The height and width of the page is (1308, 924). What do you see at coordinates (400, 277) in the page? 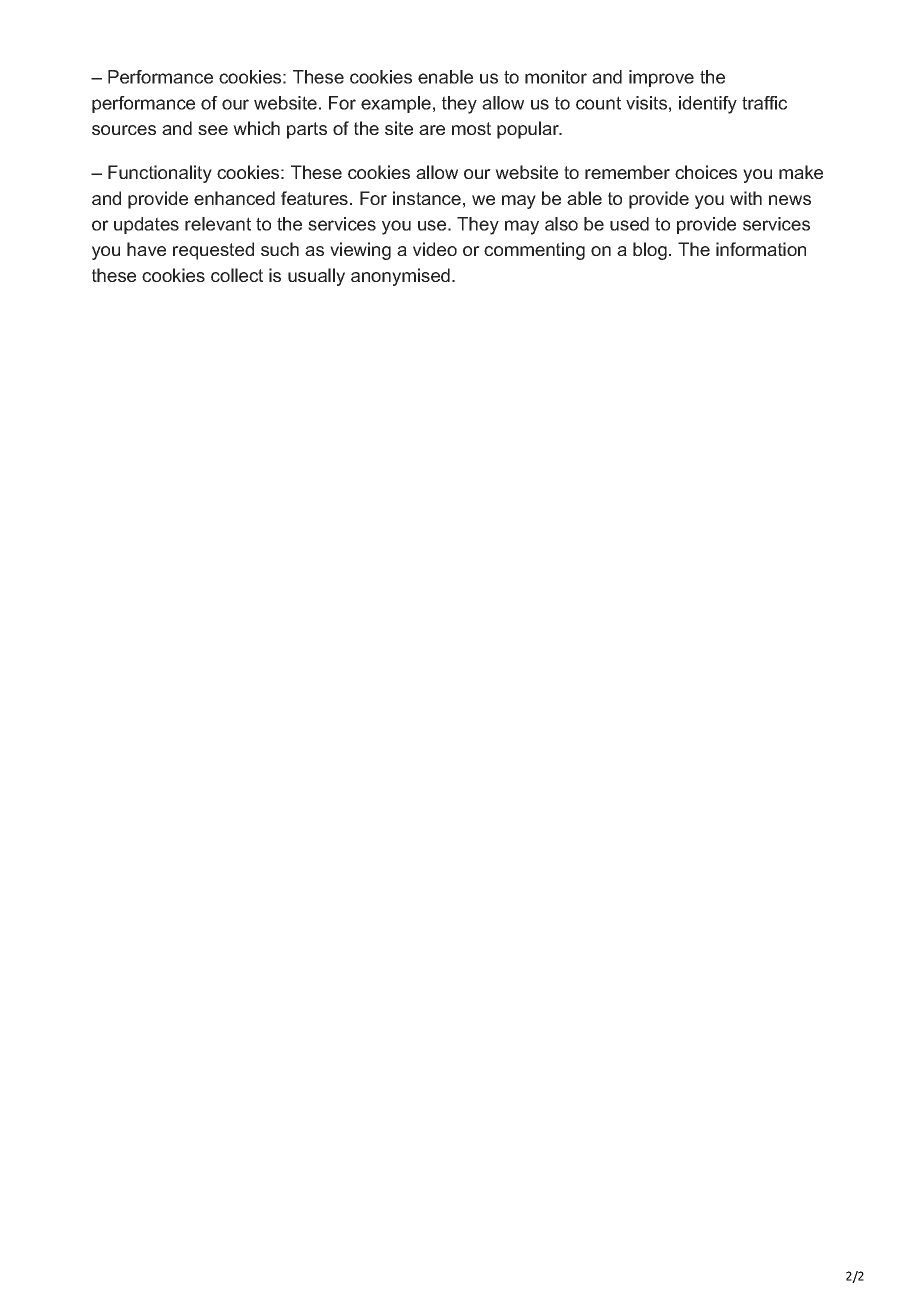
I see `anonymised` at bounding box center [400, 277].
